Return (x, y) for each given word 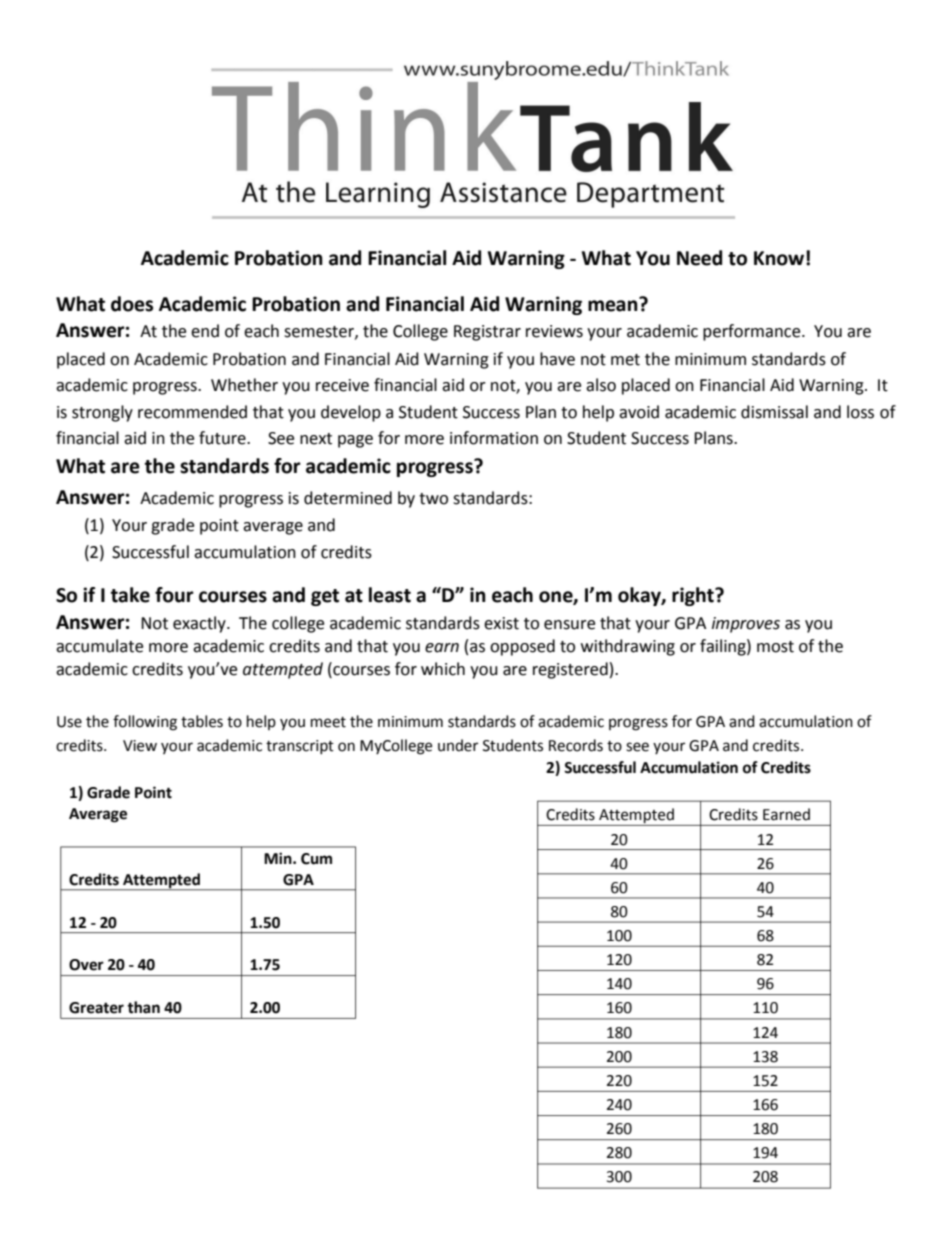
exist (501, 623)
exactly (200, 624)
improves (746, 625)
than (143, 1007)
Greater (96, 1008)
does (132, 304)
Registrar (487, 333)
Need (699, 258)
